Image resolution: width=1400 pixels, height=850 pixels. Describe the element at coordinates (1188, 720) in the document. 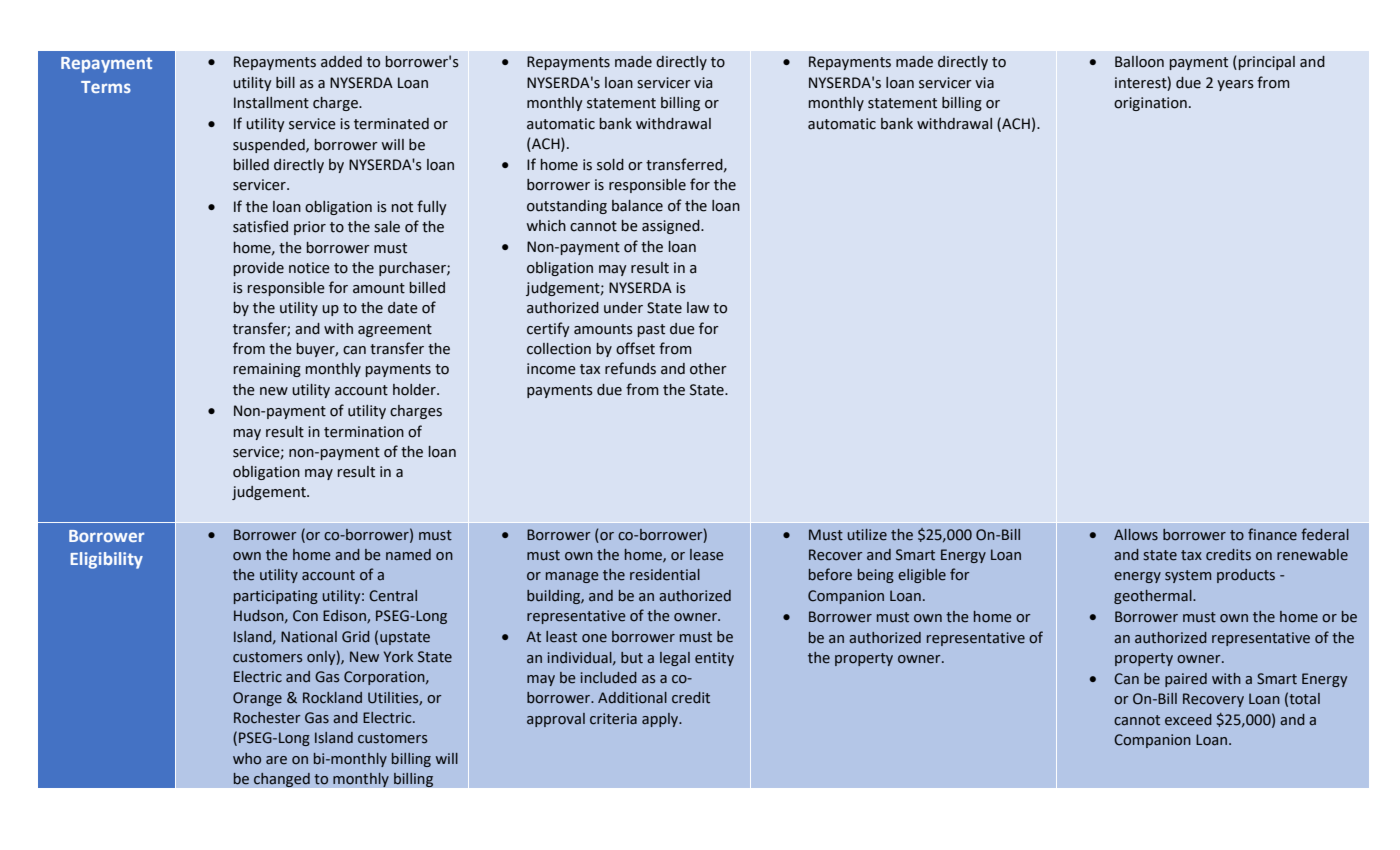

I see `exceed` at that location.
